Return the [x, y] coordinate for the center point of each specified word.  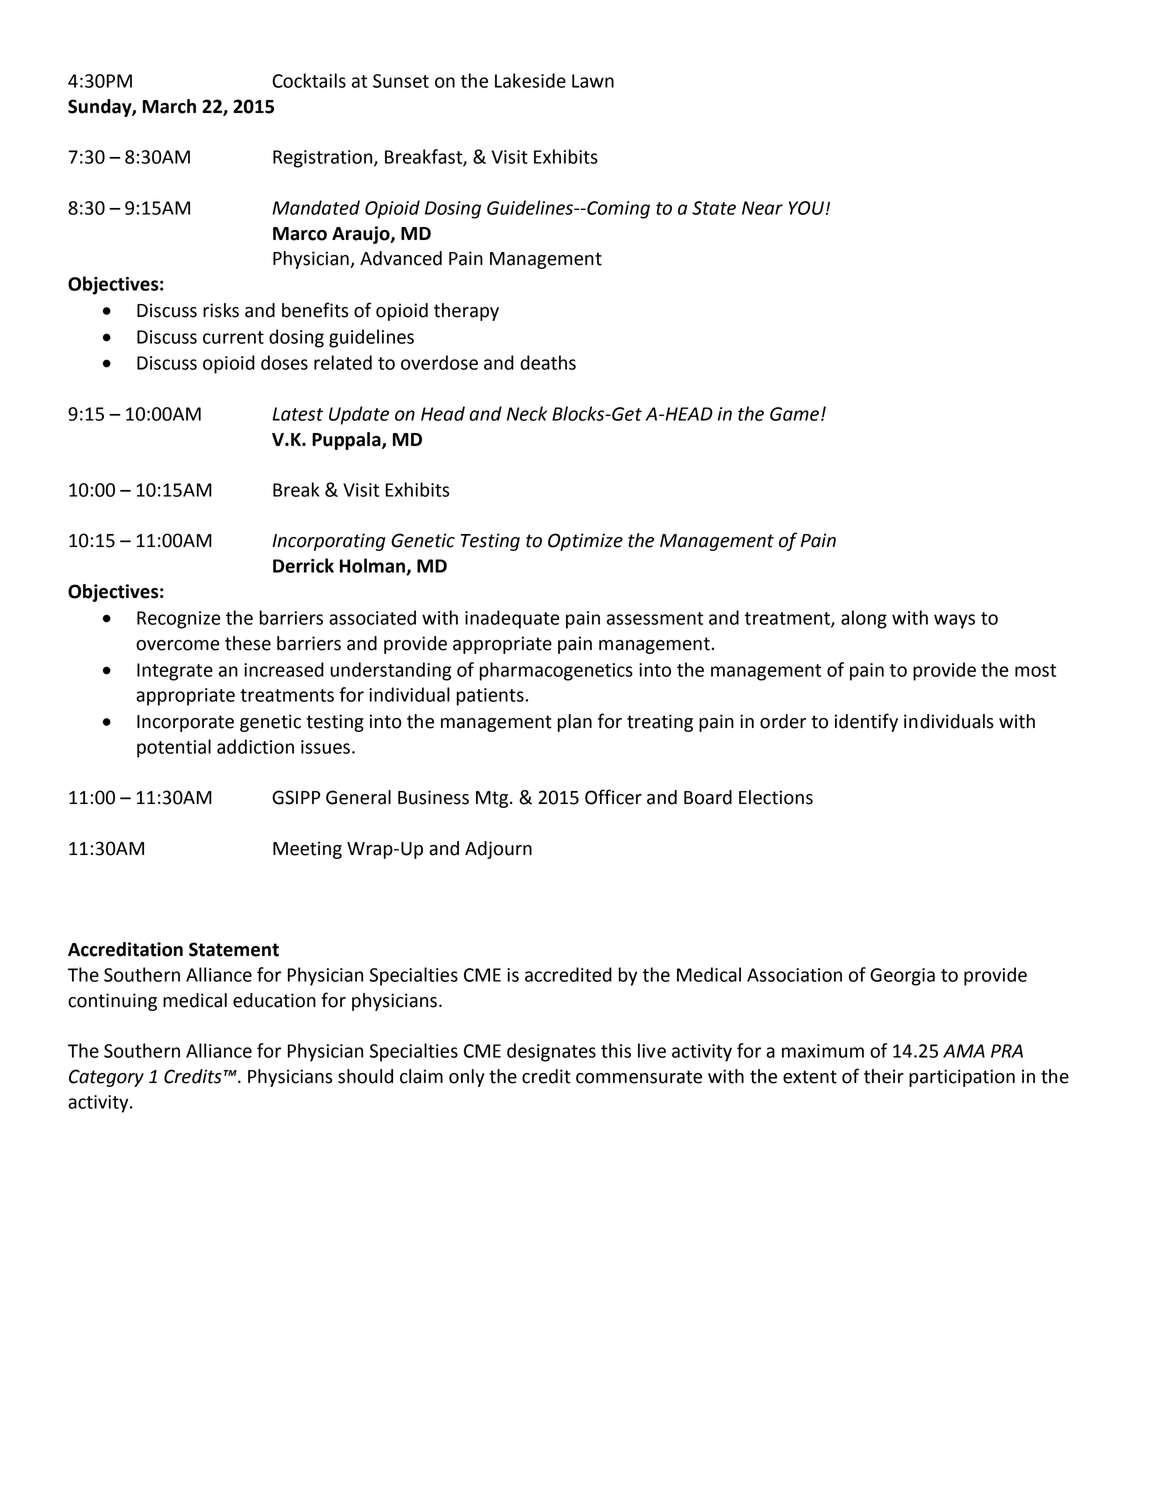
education [274, 1000]
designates [551, 1052]
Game [796, 414]
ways [954, 621]
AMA [964, 1051]
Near [762, 208]
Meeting [307, 850]
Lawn [593, 81]
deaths [548, 362]
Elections [776, 797]
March [169, 106]
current [233, 337]
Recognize [179, 620]
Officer [613, 797]
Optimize [585, 542]
